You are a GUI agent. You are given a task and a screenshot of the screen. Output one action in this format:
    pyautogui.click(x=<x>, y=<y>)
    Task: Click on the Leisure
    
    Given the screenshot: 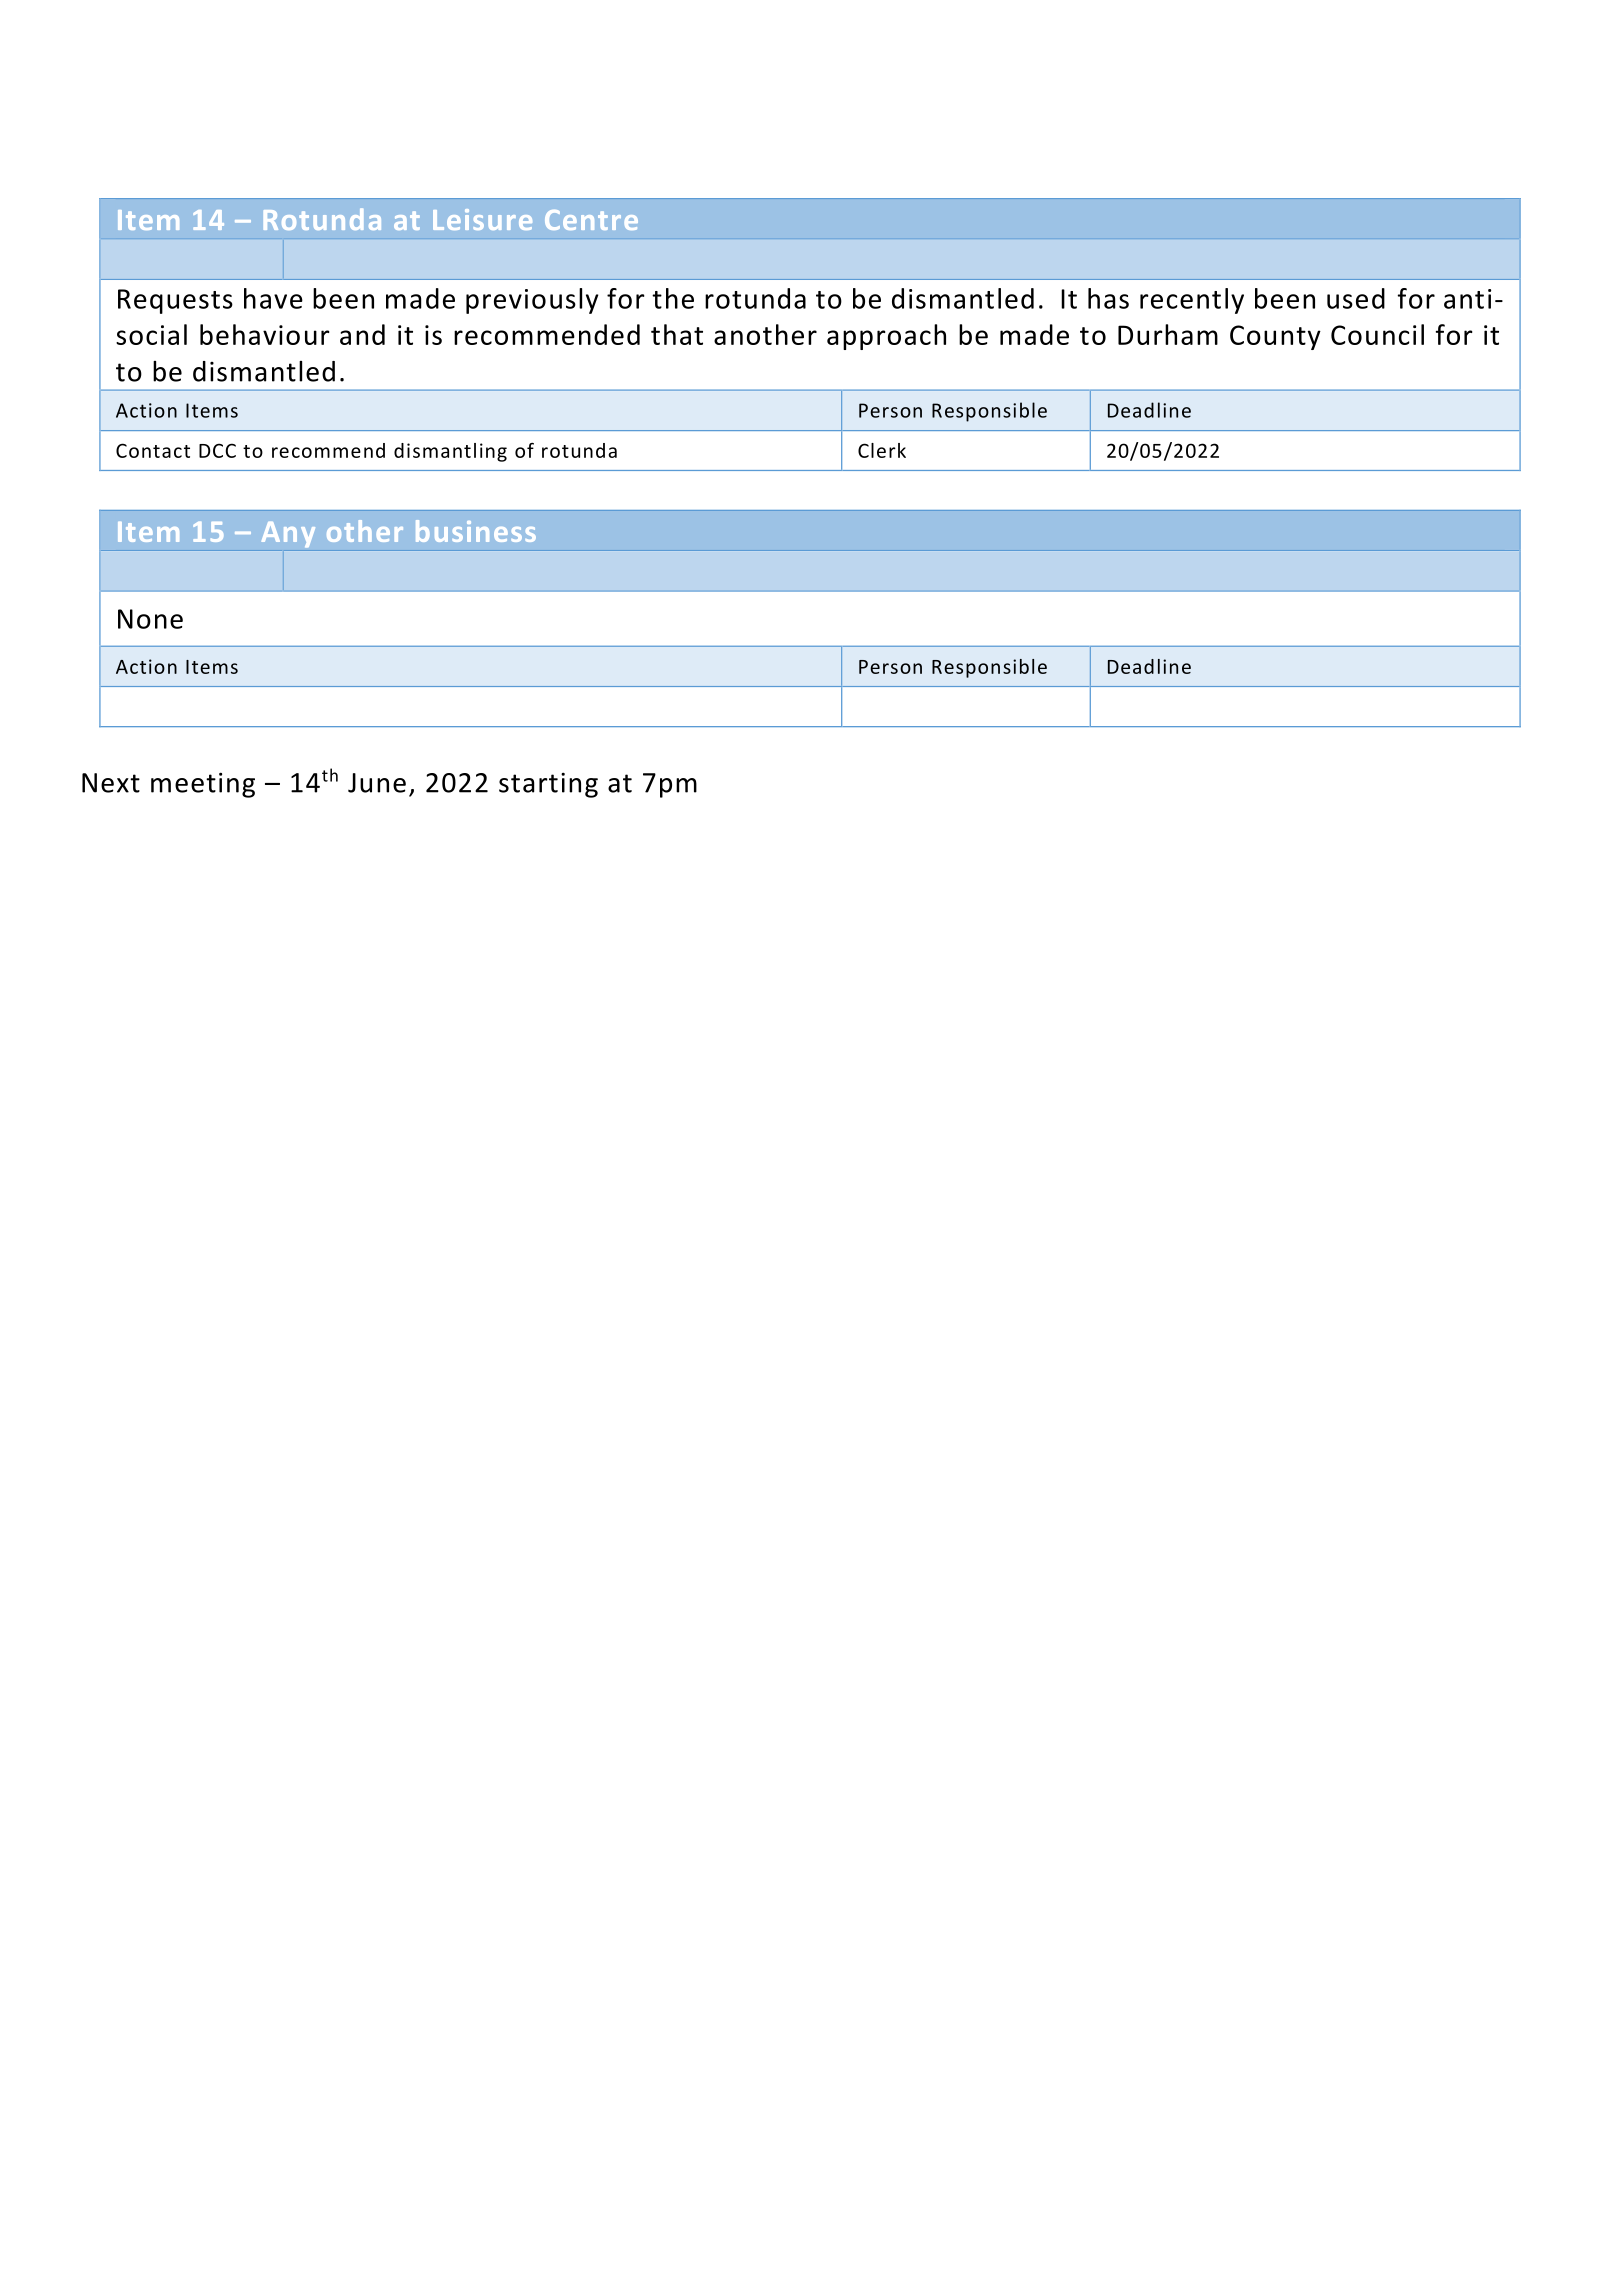 What is the action you would take?
    pyautogui.click(x=482, y=219)
